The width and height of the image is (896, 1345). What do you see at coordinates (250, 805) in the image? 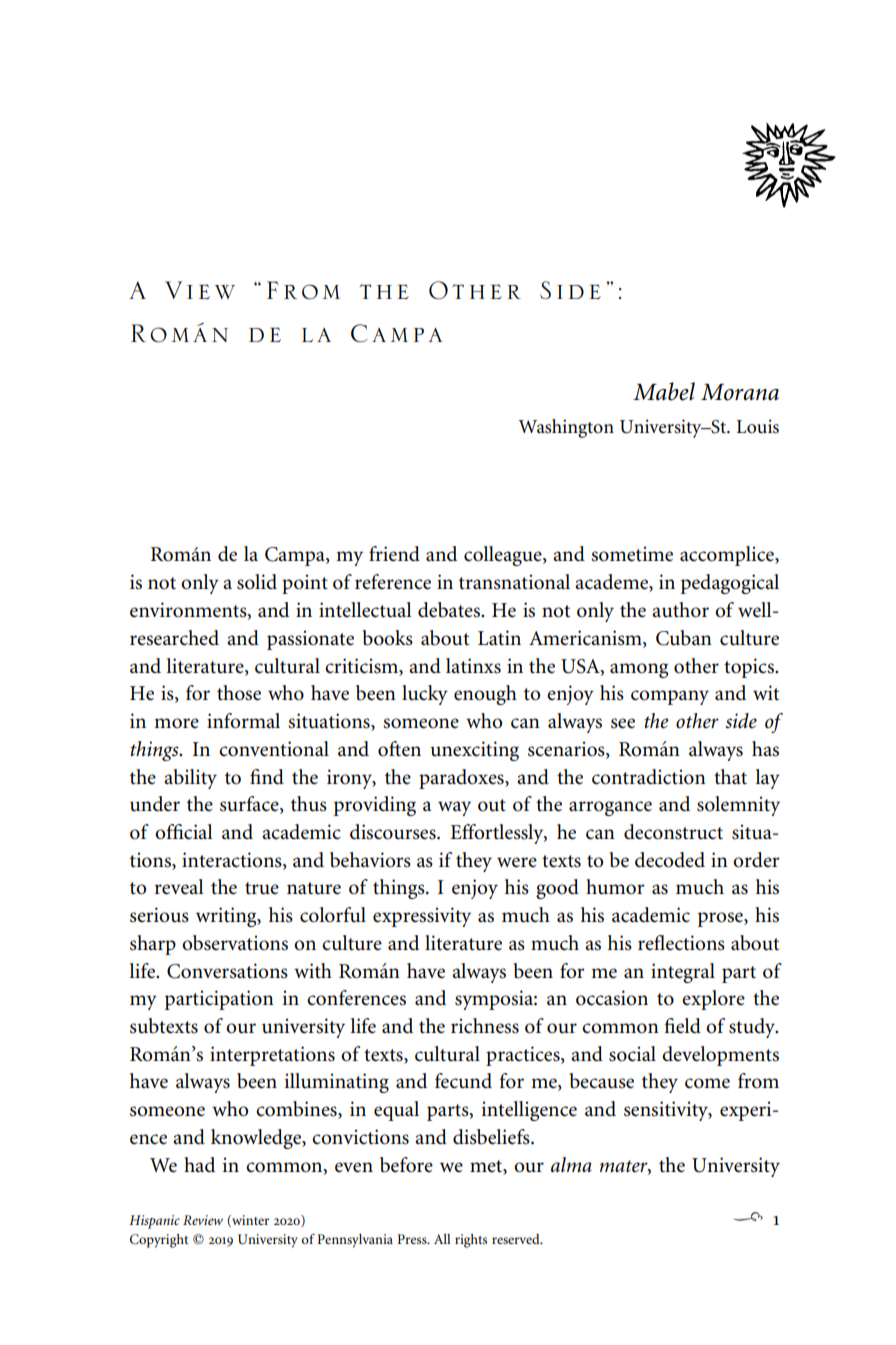
I see `surface` at bounding box center [250, 805].
